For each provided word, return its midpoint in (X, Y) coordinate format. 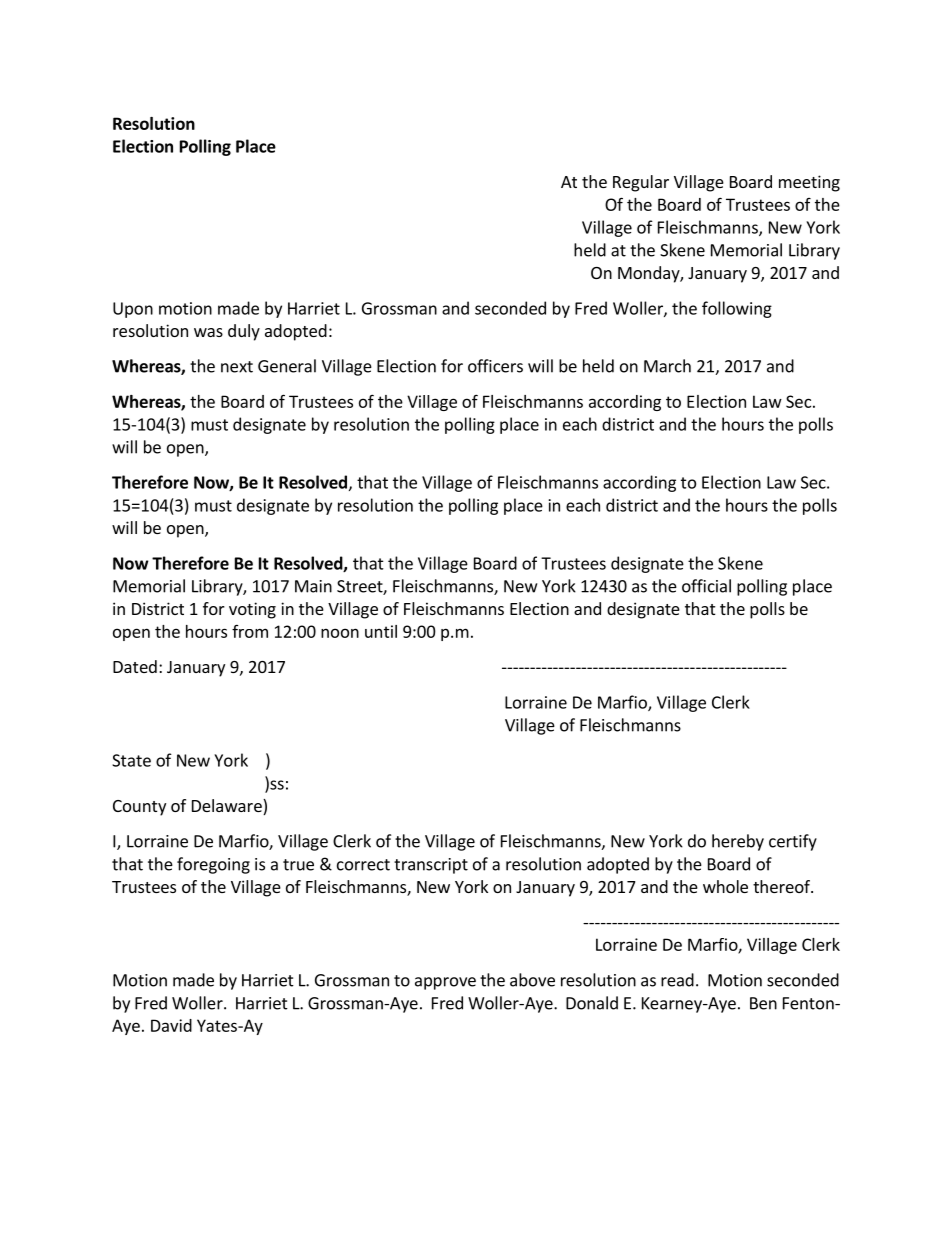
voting (252, 610)
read (677, 980)
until (381, 631)
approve (445, 983)
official (706, 586)
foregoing (213, 865)
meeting (809, 183)
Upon (133, 310)
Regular (641, 183)
